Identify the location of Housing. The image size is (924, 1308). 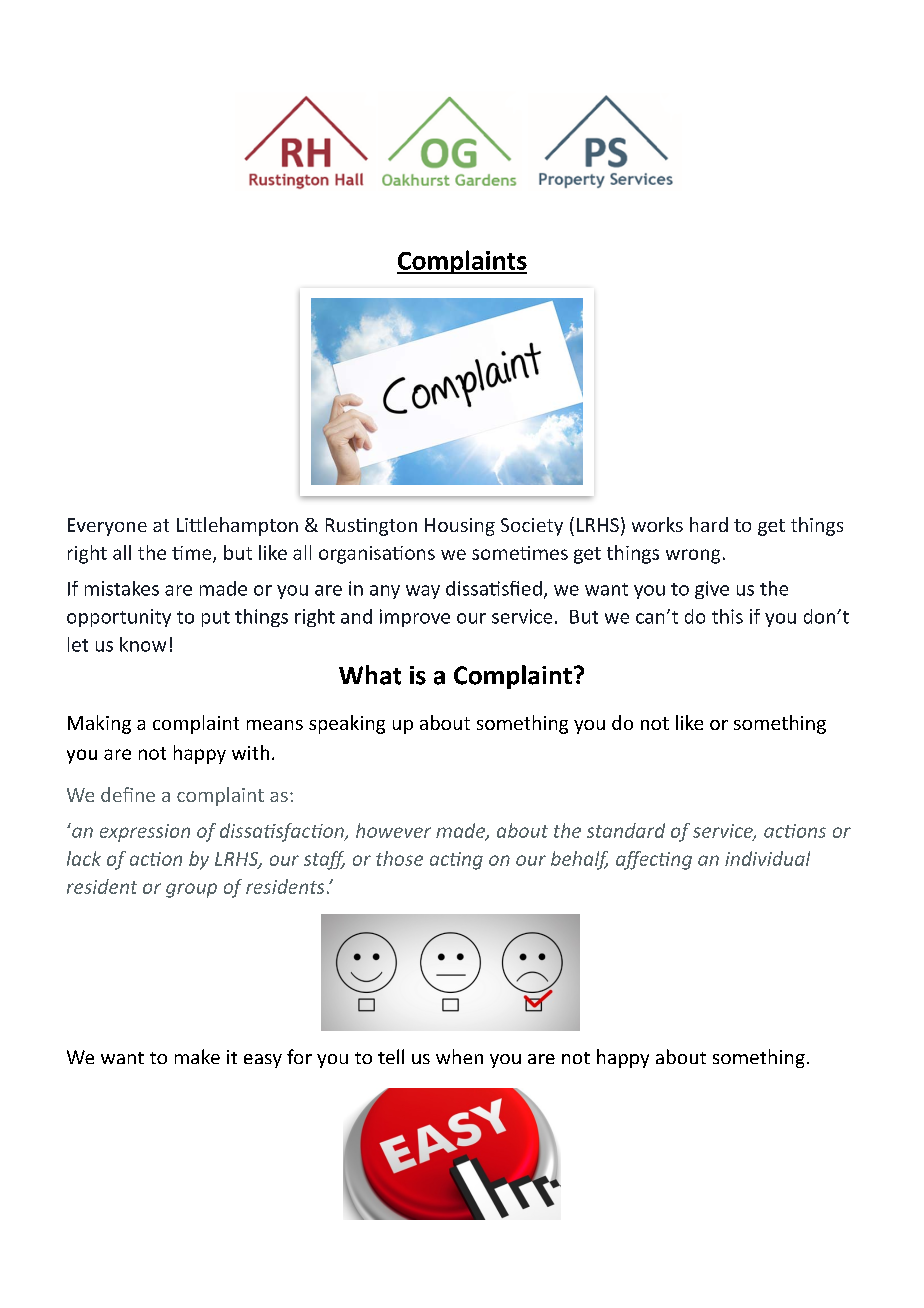
(460, 527).
